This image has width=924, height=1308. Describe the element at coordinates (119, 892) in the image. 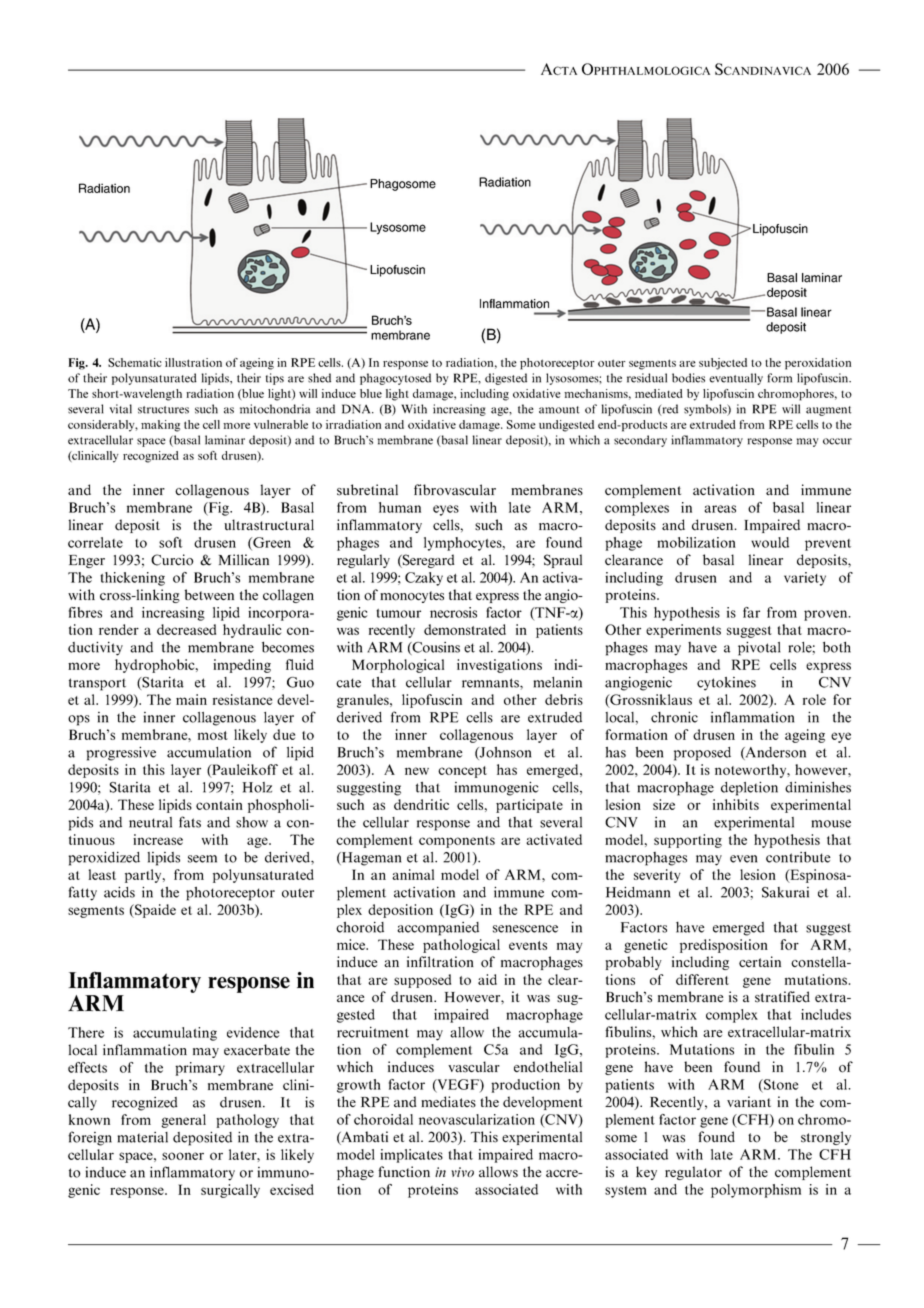

I see `acids` at that location.
